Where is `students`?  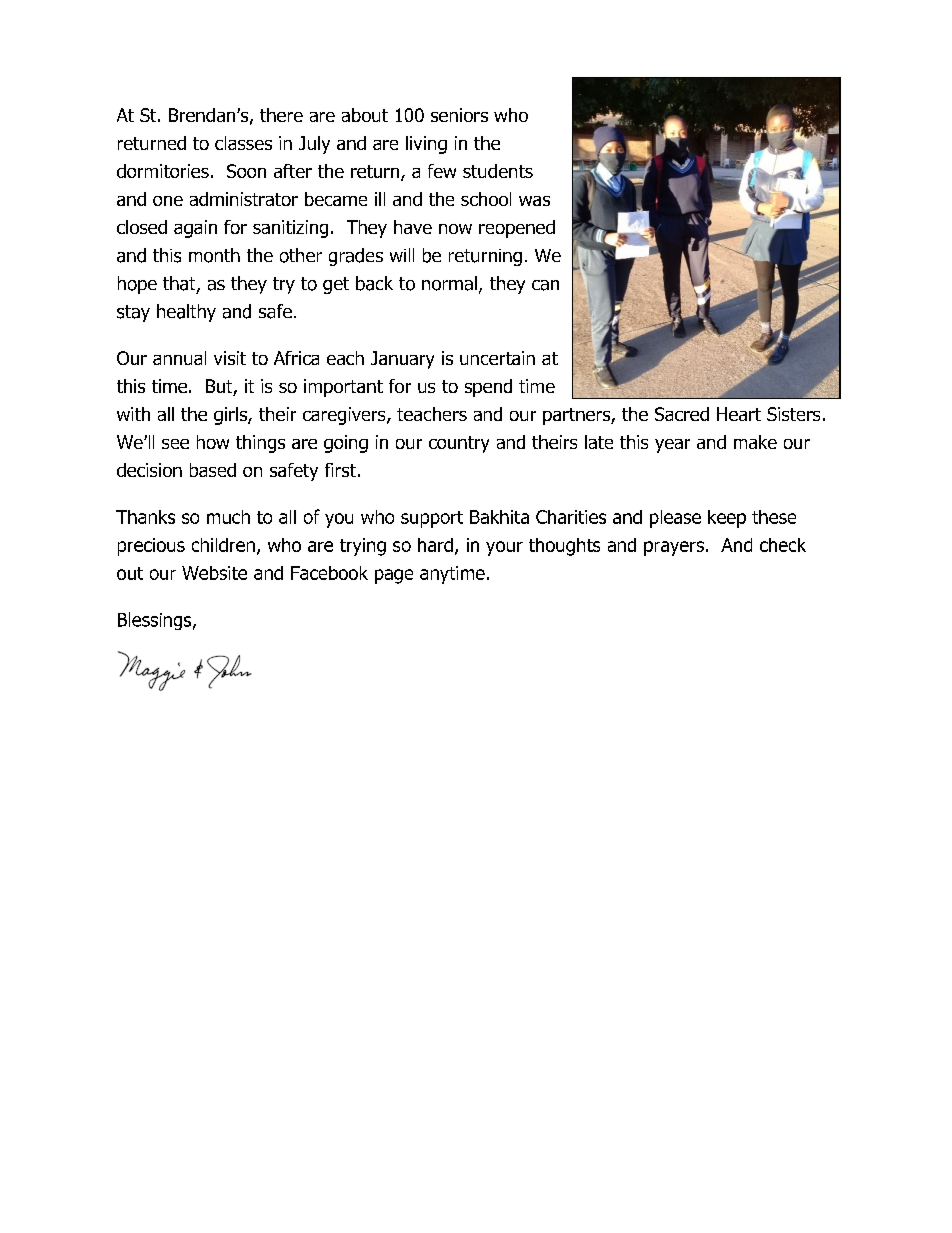 students is located at coordinates (498, 171).
